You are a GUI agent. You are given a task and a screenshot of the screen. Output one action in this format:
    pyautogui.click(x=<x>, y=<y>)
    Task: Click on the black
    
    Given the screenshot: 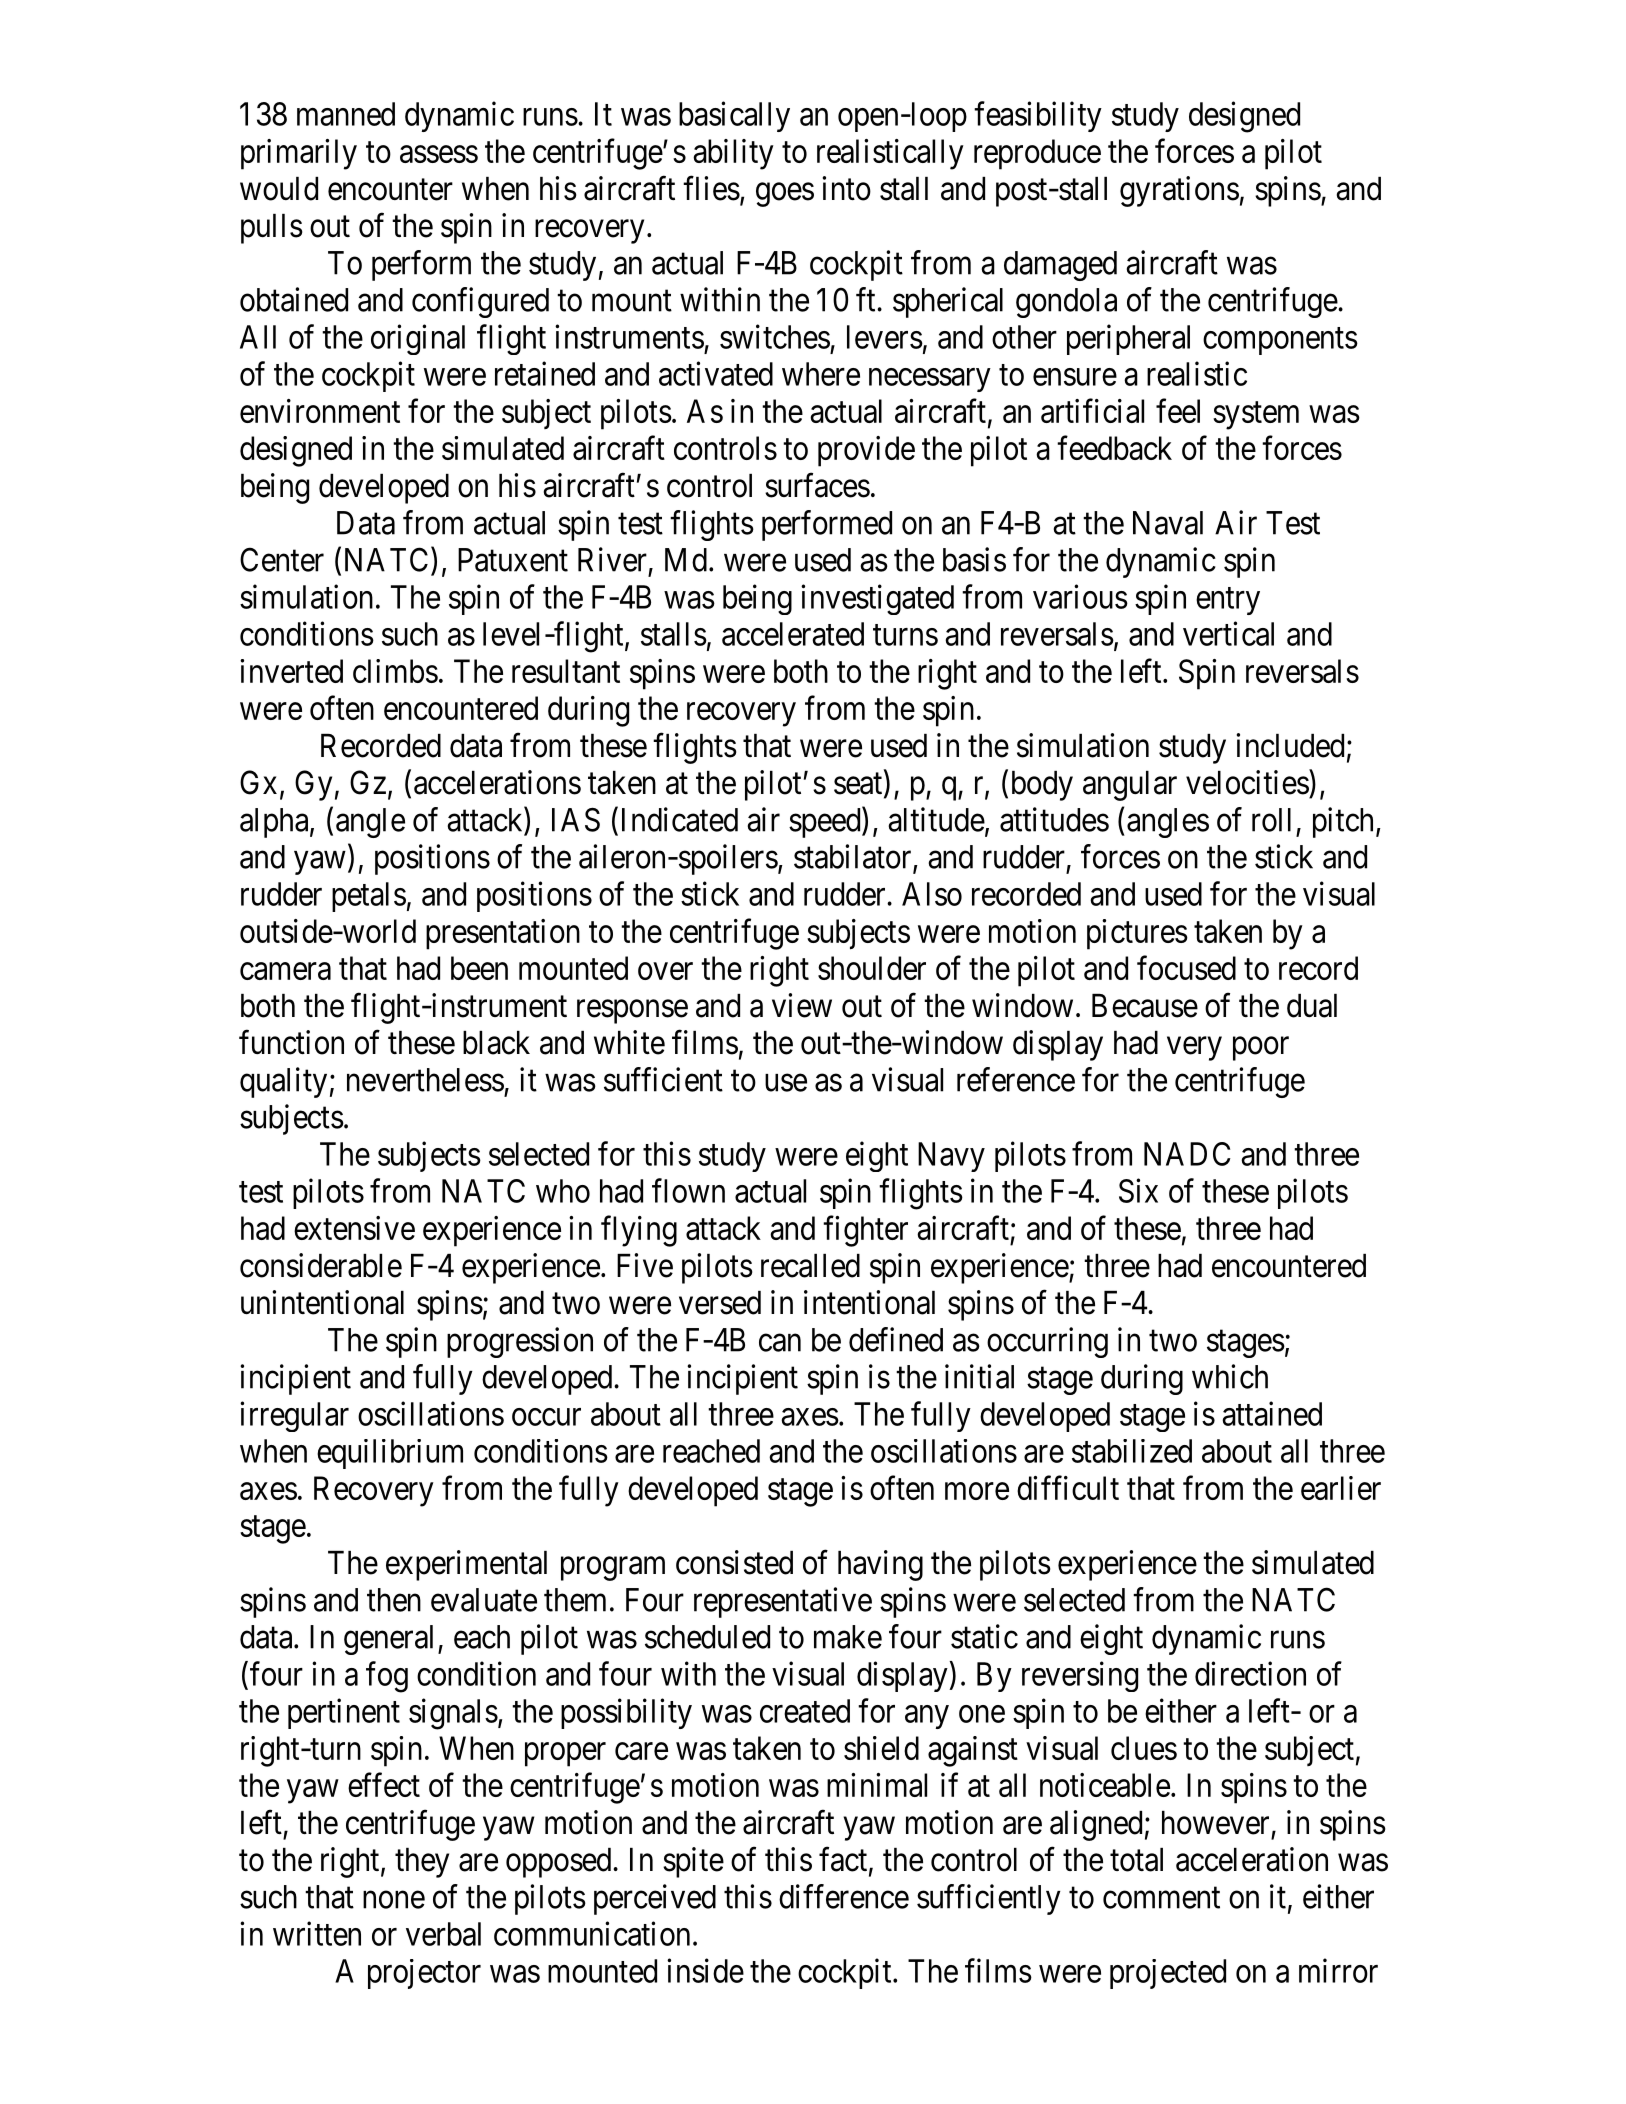 What is the action you would take?
    pyautogui.click(x=496, y=1043)
